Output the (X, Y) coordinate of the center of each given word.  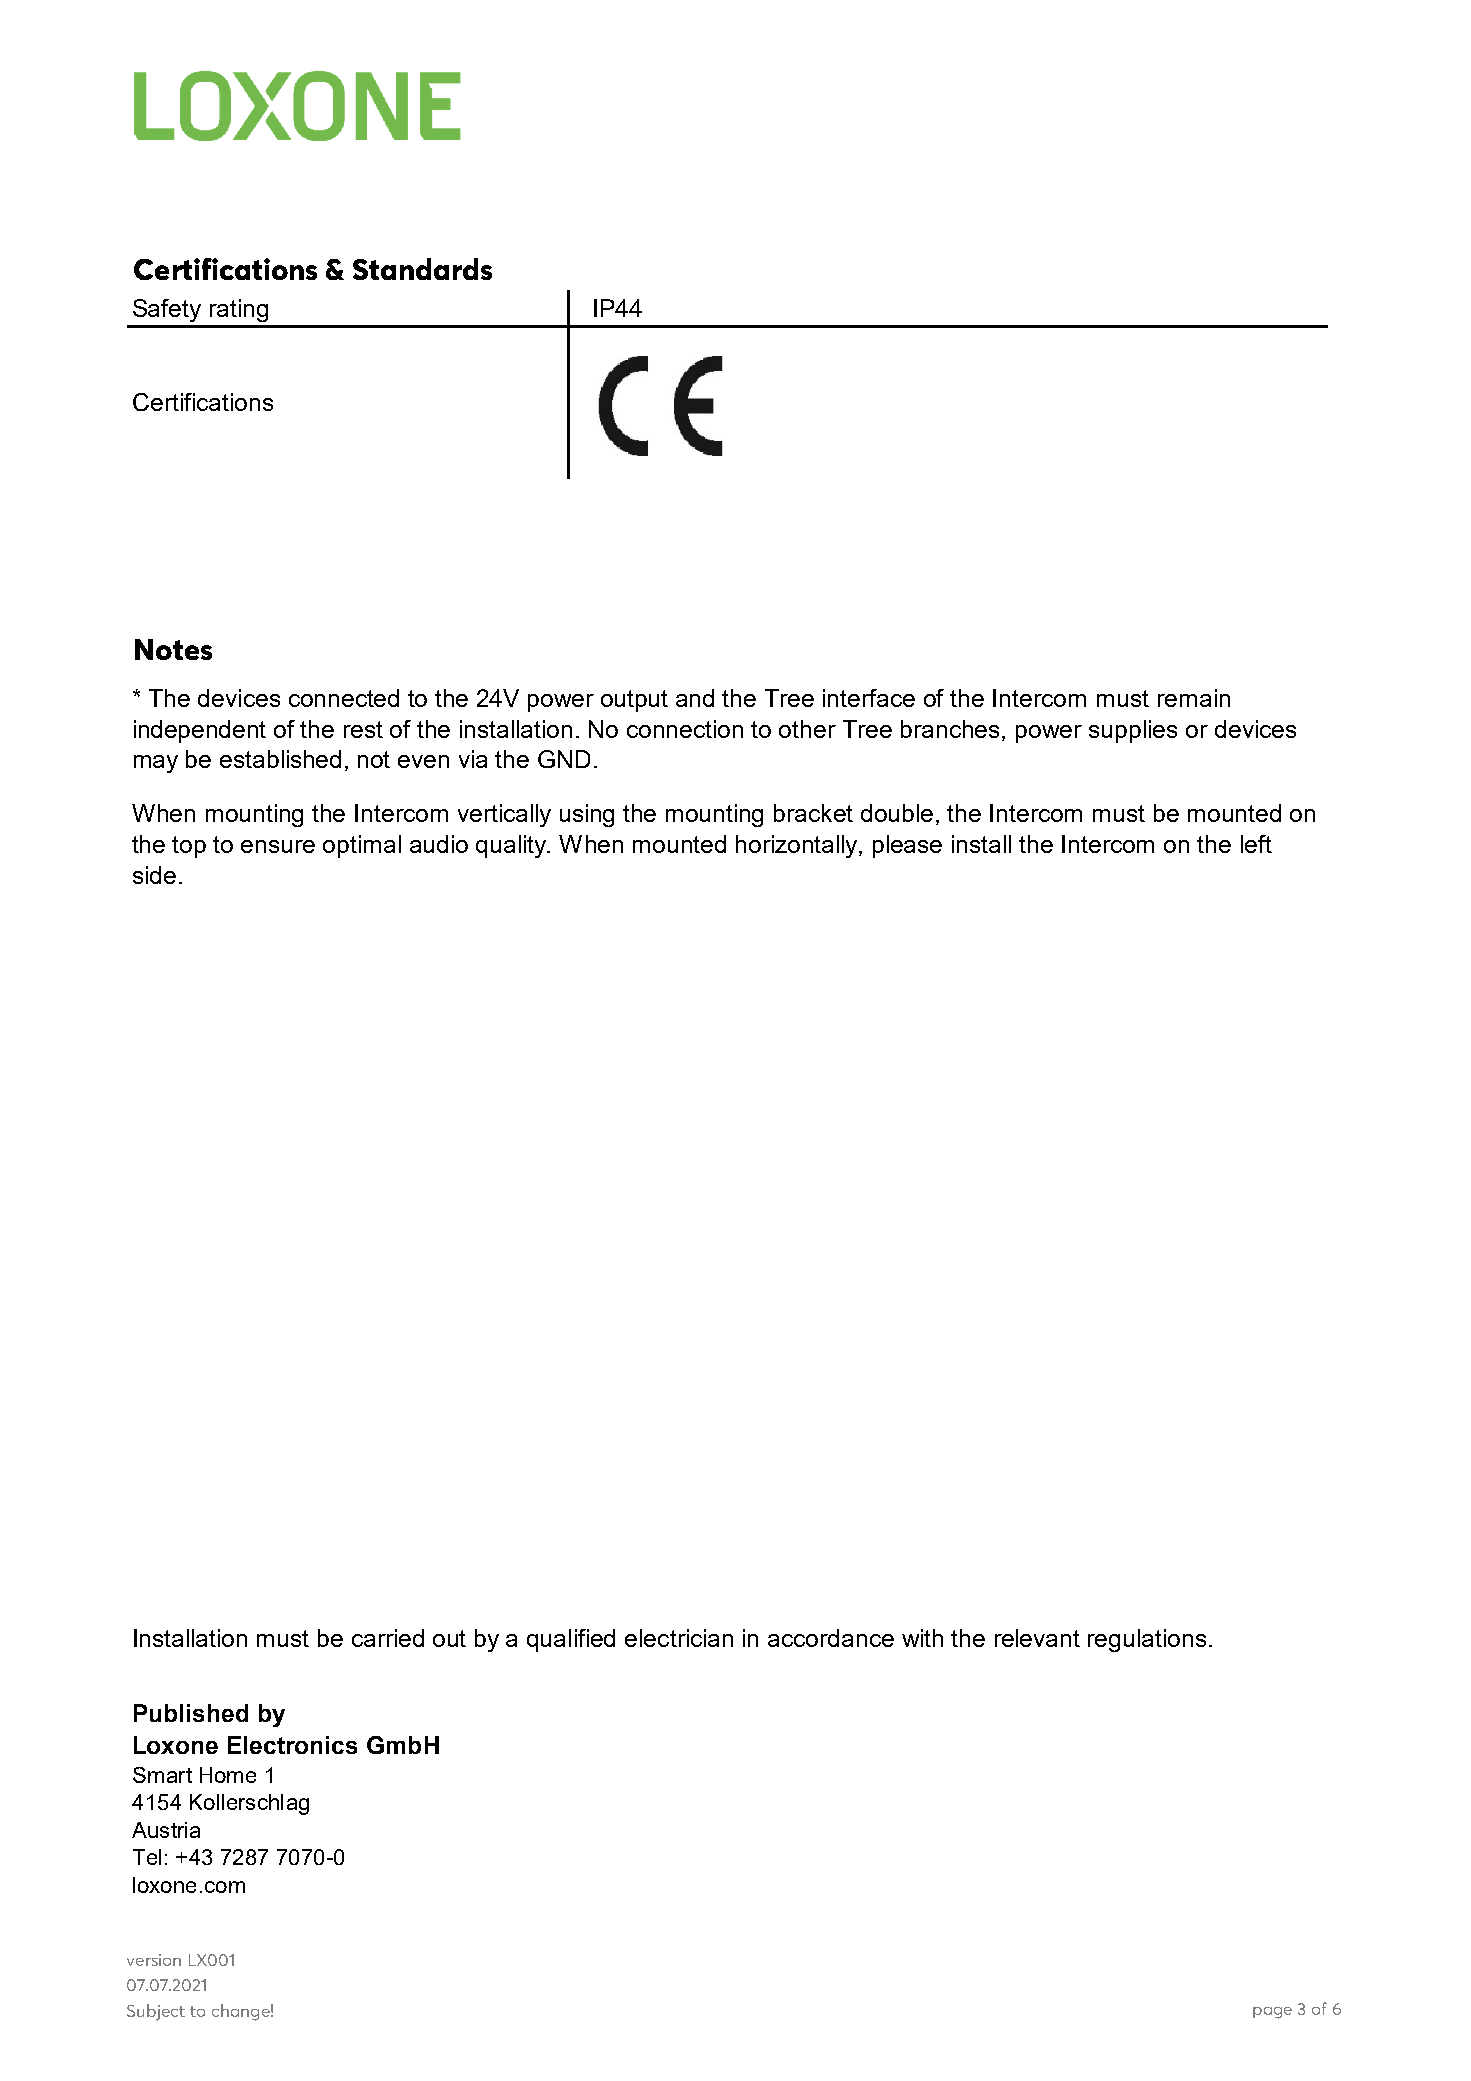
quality (512, 846)
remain (1194, 698)
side (154, 875)
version (154, 1960)
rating (239, 310)
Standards (422, 269)
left (1256, 844)
